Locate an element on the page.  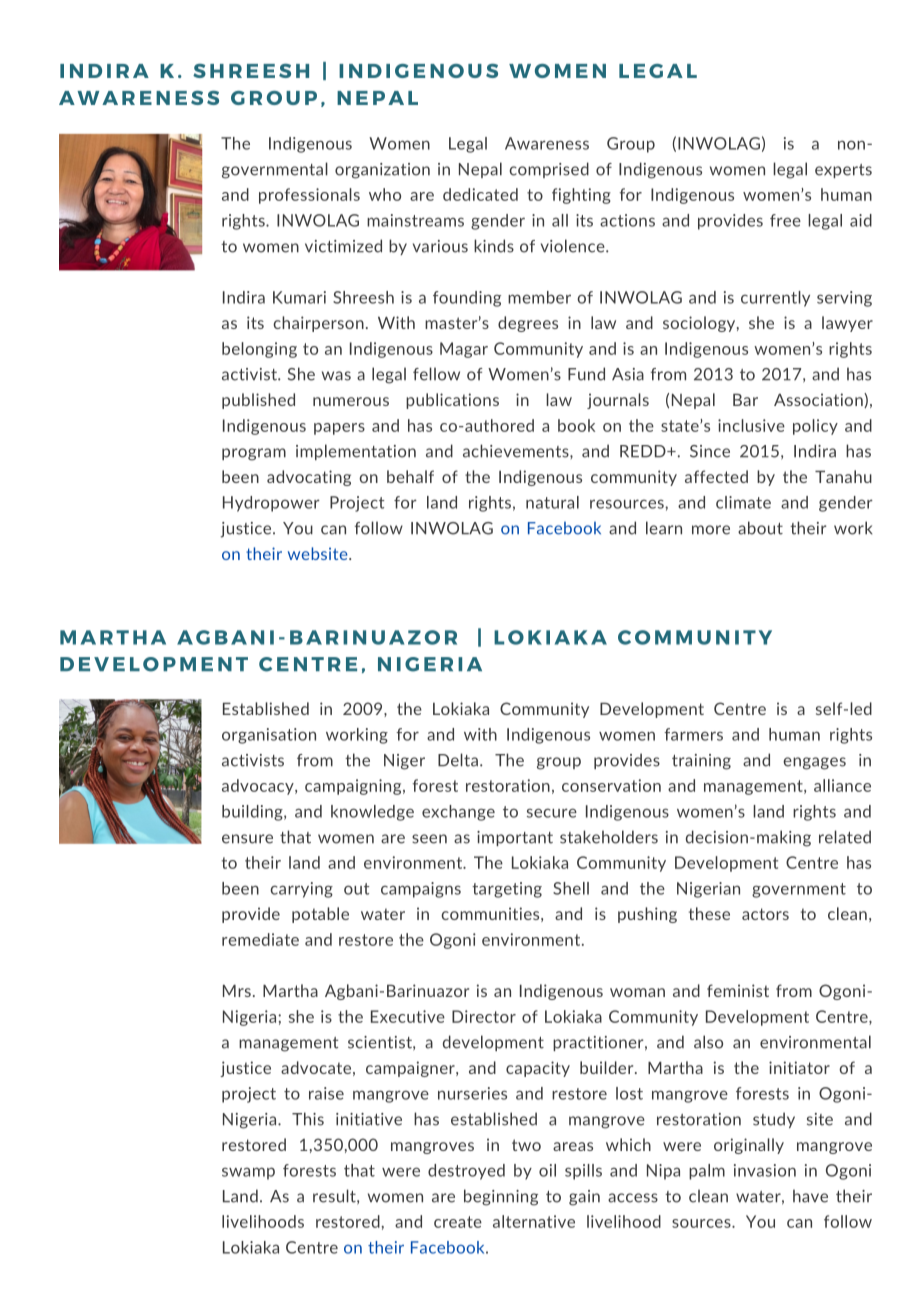
natural is located at coordinates (552, 502).
